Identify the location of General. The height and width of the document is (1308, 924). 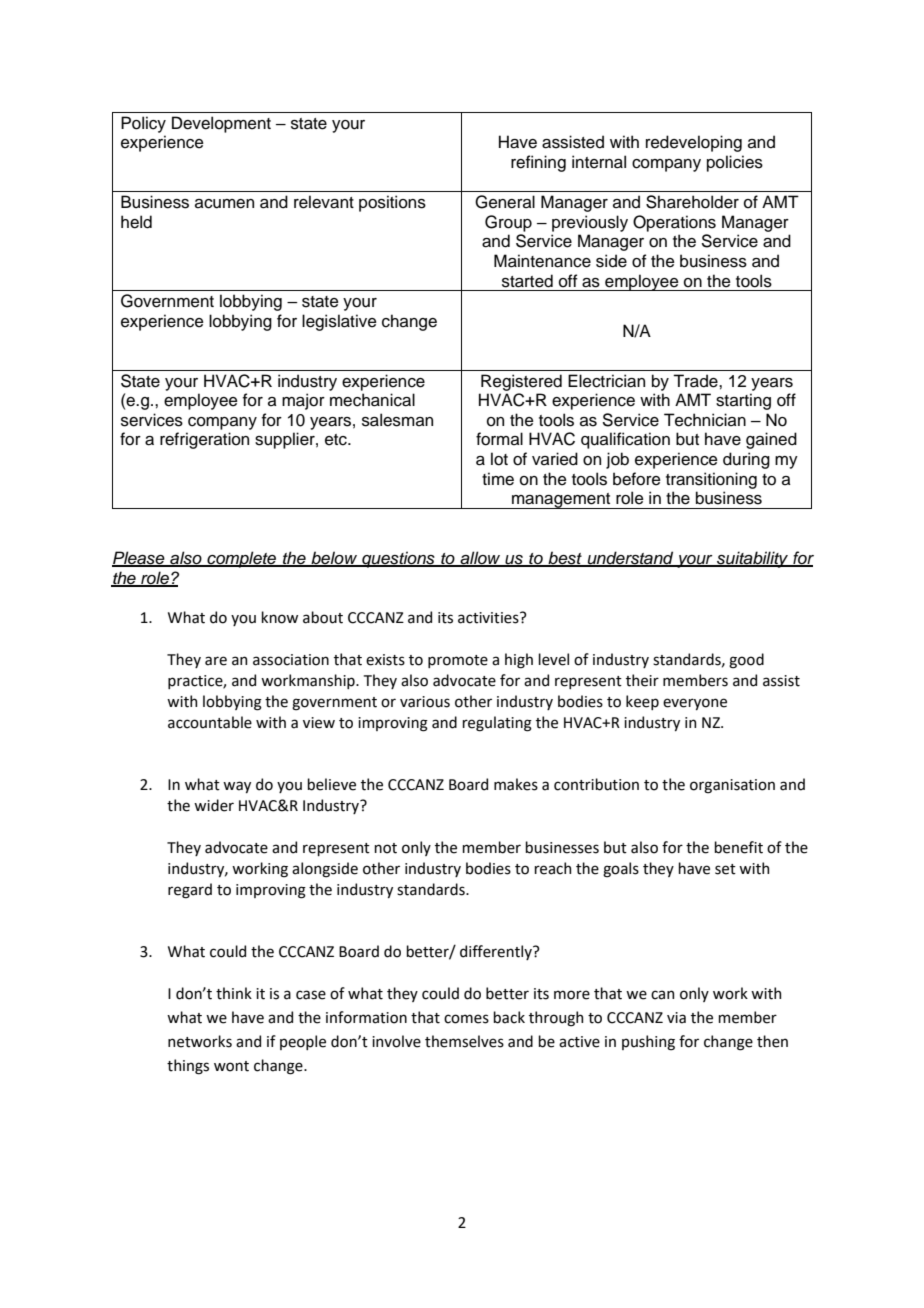
(505, 202).
